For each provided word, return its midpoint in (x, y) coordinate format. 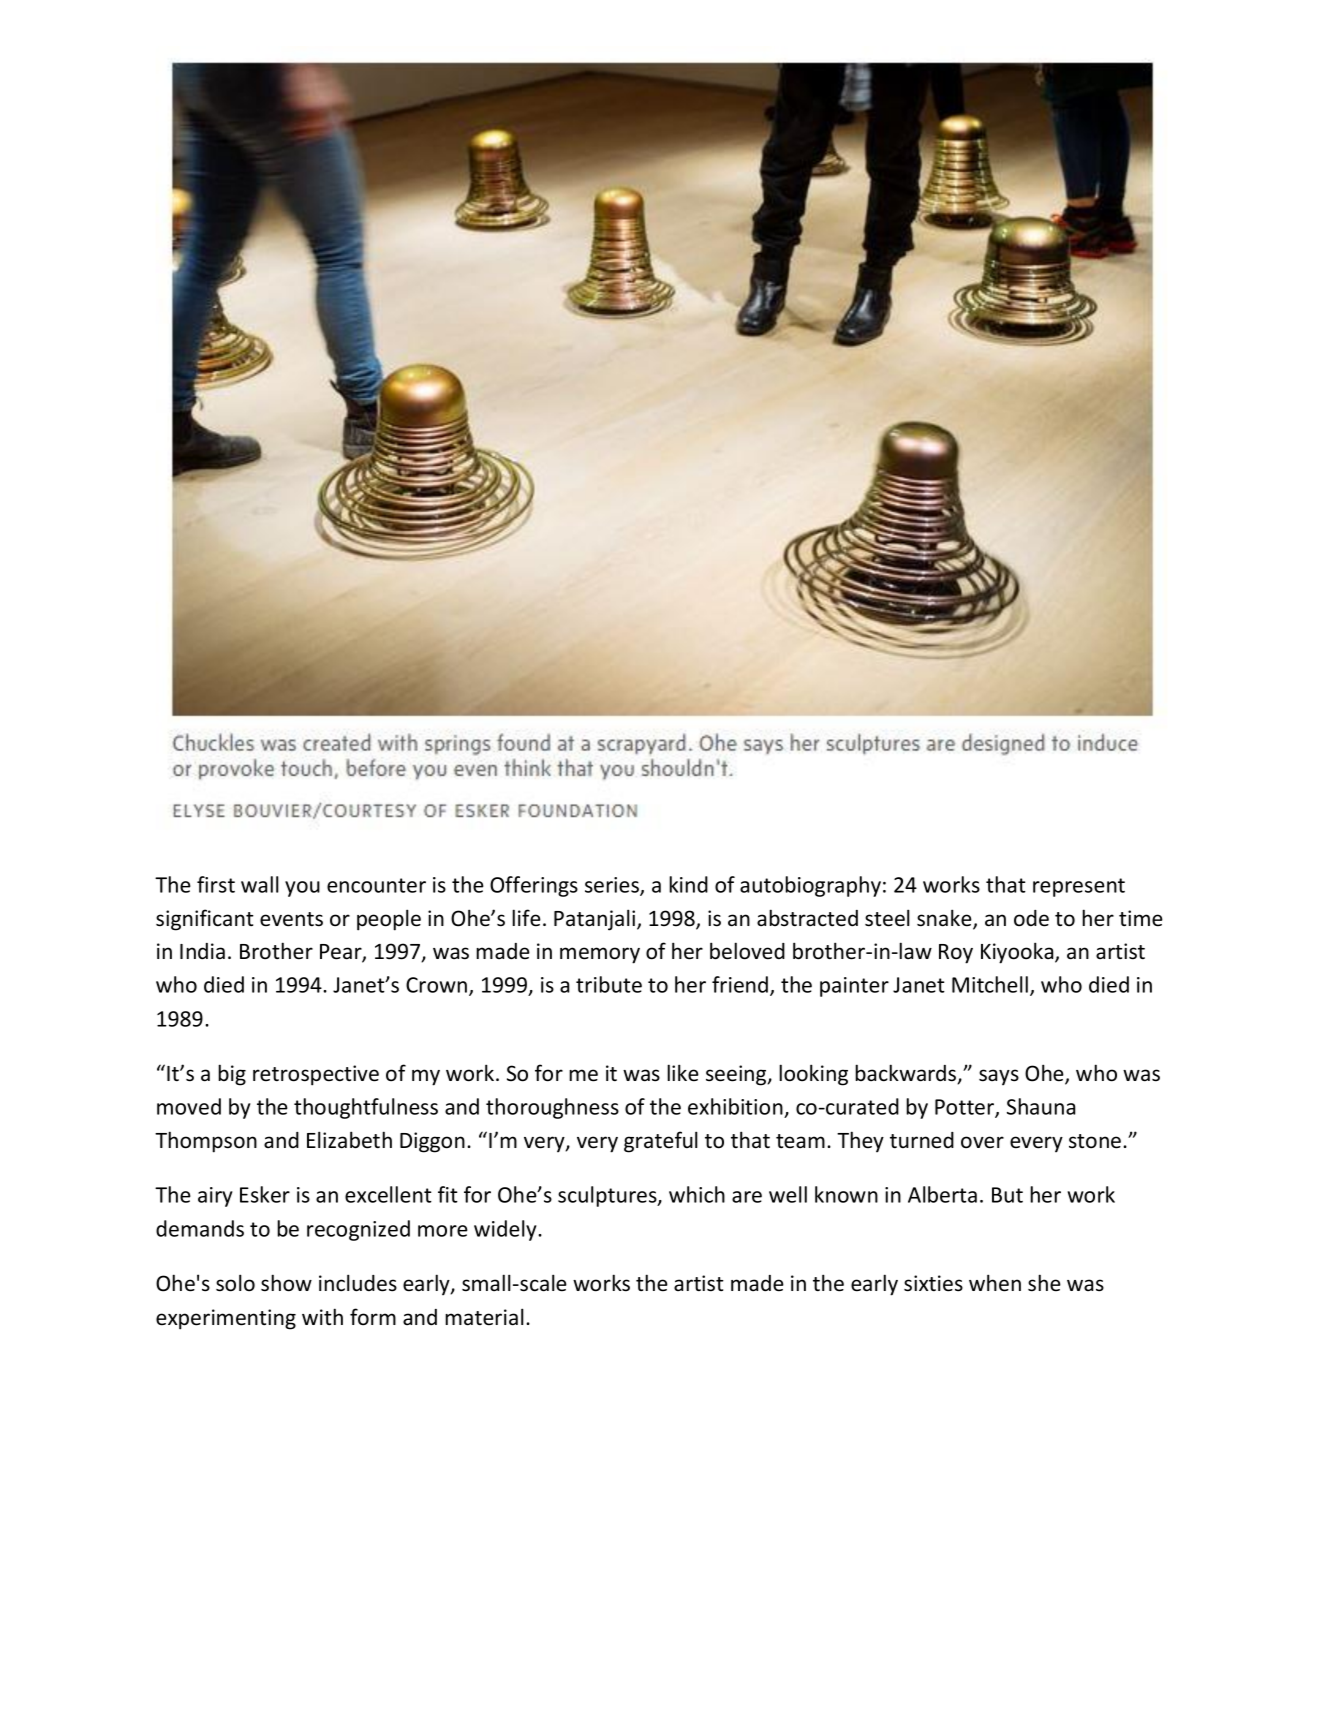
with (322, 1316)
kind (688, 884)
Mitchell (990, 984)
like (683, 1073)
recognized (358, 1230)
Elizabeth (349, 1140)
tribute (609, 984)
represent (1079, 887)
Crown (438, 986)
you (302, 889)
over (982, 1142)
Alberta (942, 1194)
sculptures (608, 1196)
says (999, 1077)
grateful (661, 1142)
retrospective (316, 1075)
